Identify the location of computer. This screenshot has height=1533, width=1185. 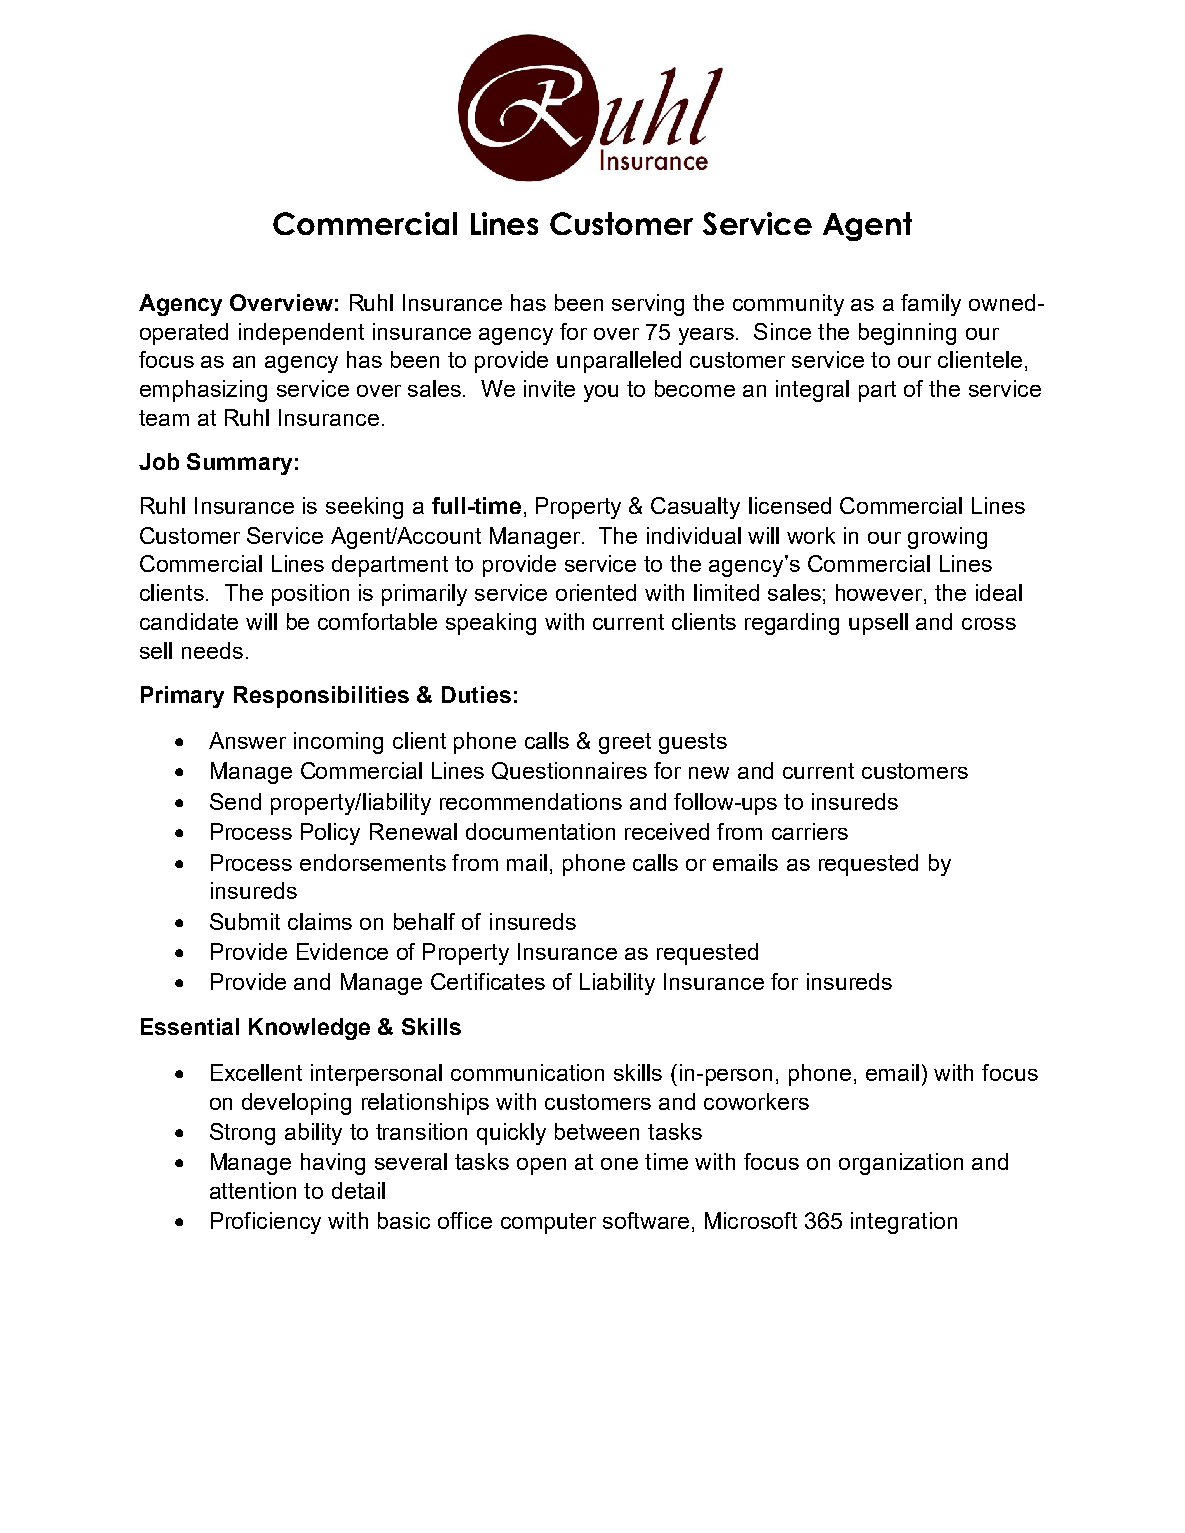
(548, 1223).
